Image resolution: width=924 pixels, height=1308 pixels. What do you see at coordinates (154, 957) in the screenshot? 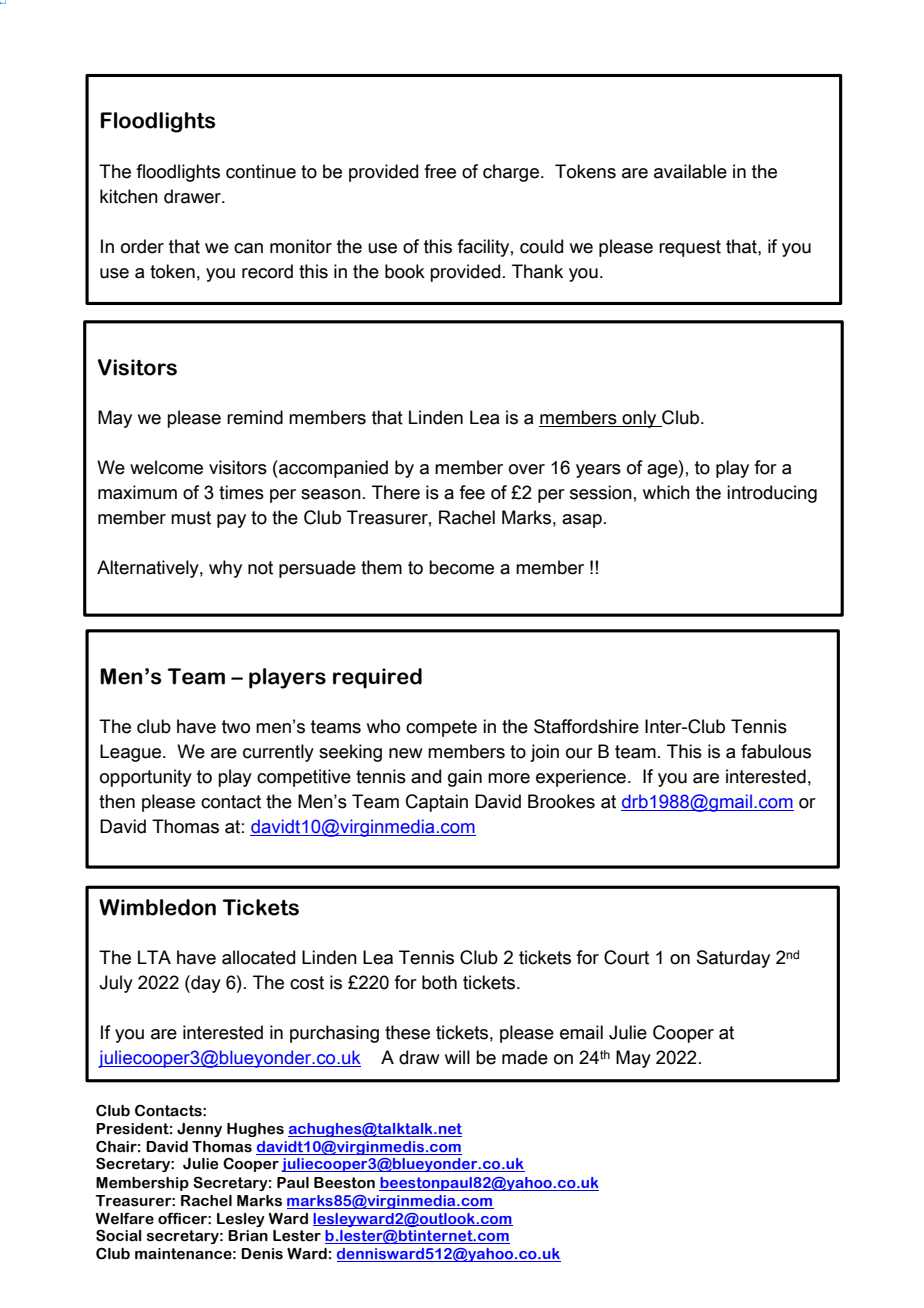
I see `LTA` at bounding box center [154, 957].
